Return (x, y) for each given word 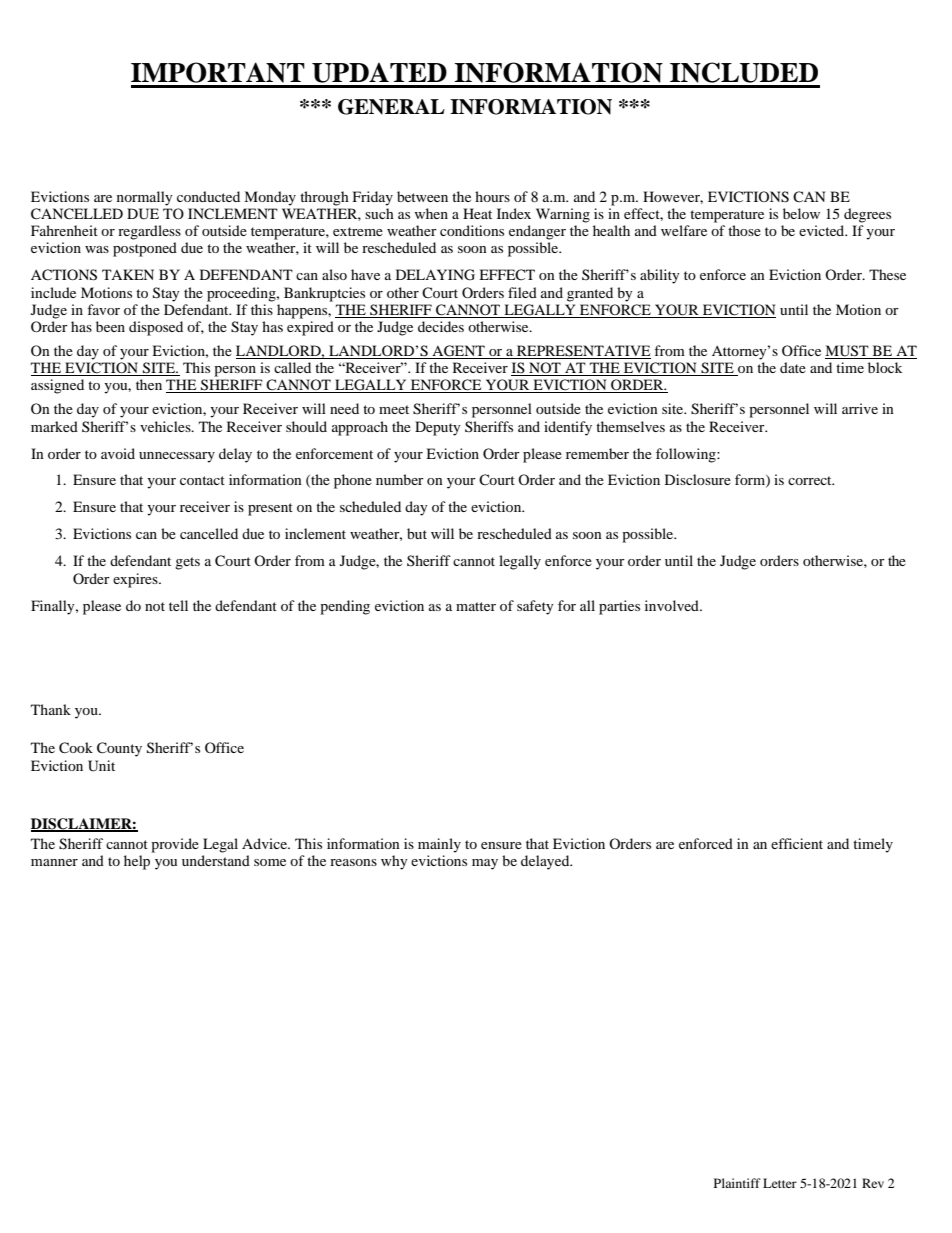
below (801, 213)
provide (175, 845)
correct (811, 480)
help (137, 862)
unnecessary (177, 457)
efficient (797, 843)
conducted (208, 196)
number (400, 479)
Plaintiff (737, 1183)
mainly (439, 845)
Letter (780, 1183)
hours (492, 196)
